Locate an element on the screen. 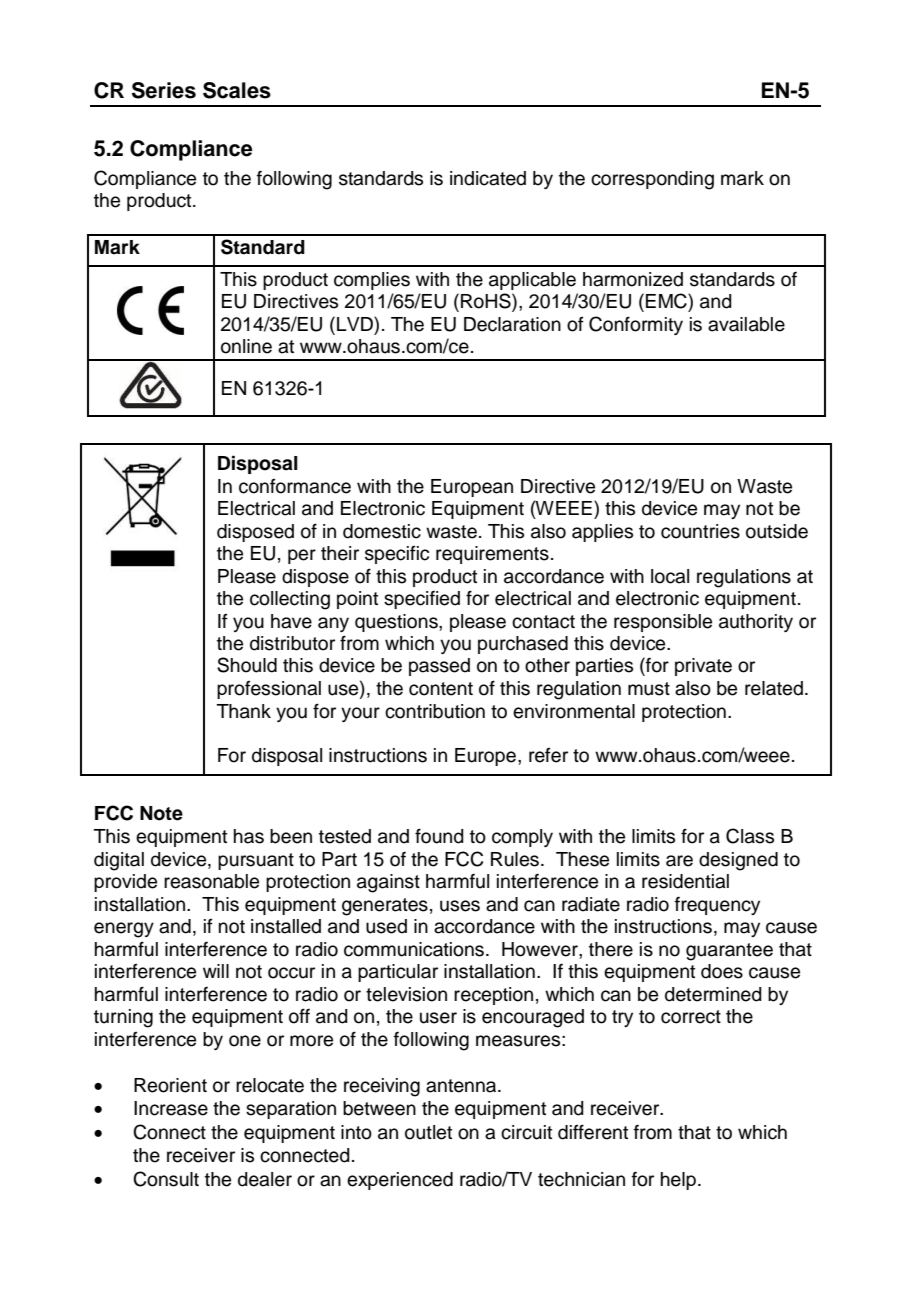  Series is located at coordinates (164, 90).
